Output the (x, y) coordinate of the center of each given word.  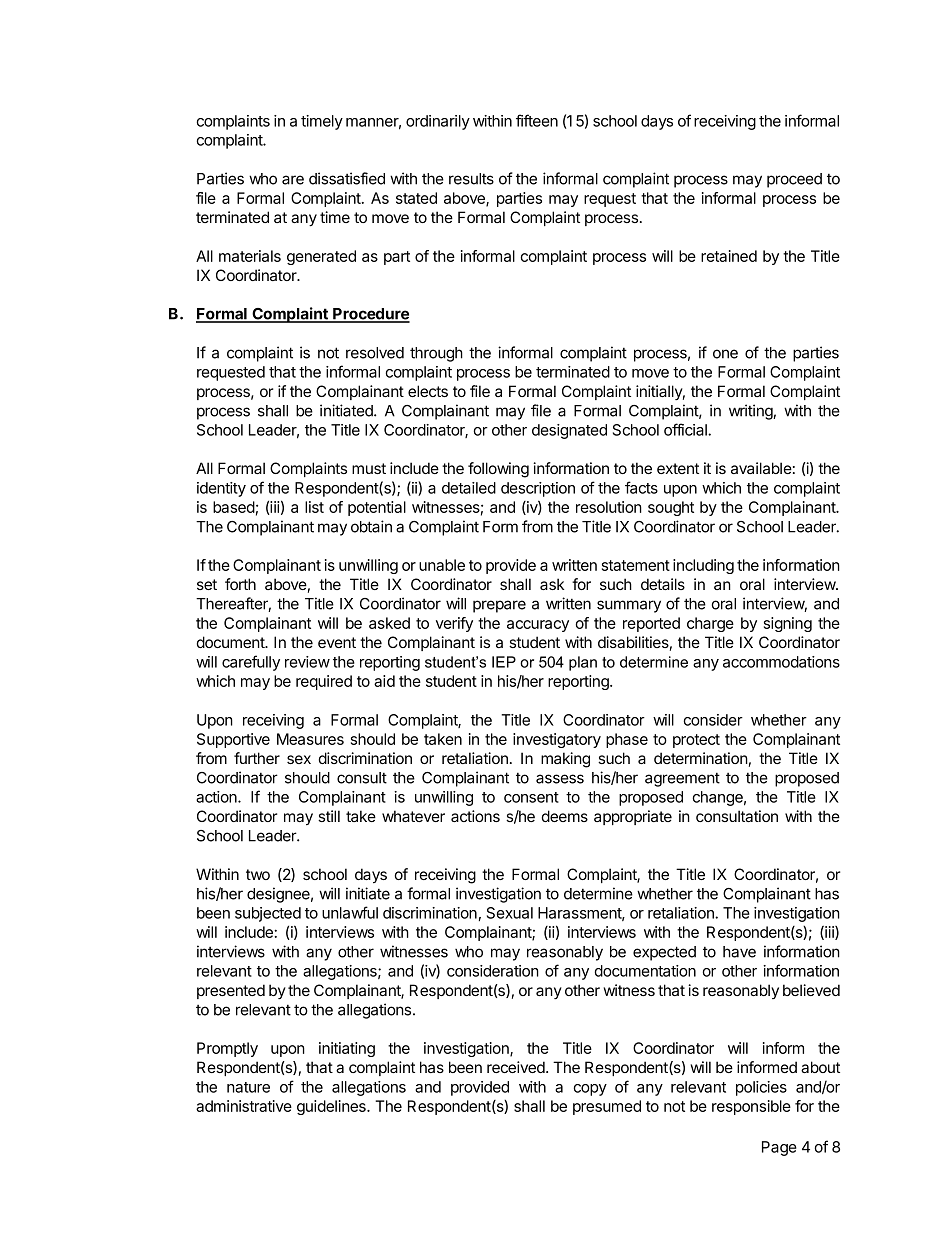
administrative (244, 1106)
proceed (794, 180)
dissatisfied (347, 178)
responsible (751, 1107)
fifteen (537, 120)
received (517, 1067)
